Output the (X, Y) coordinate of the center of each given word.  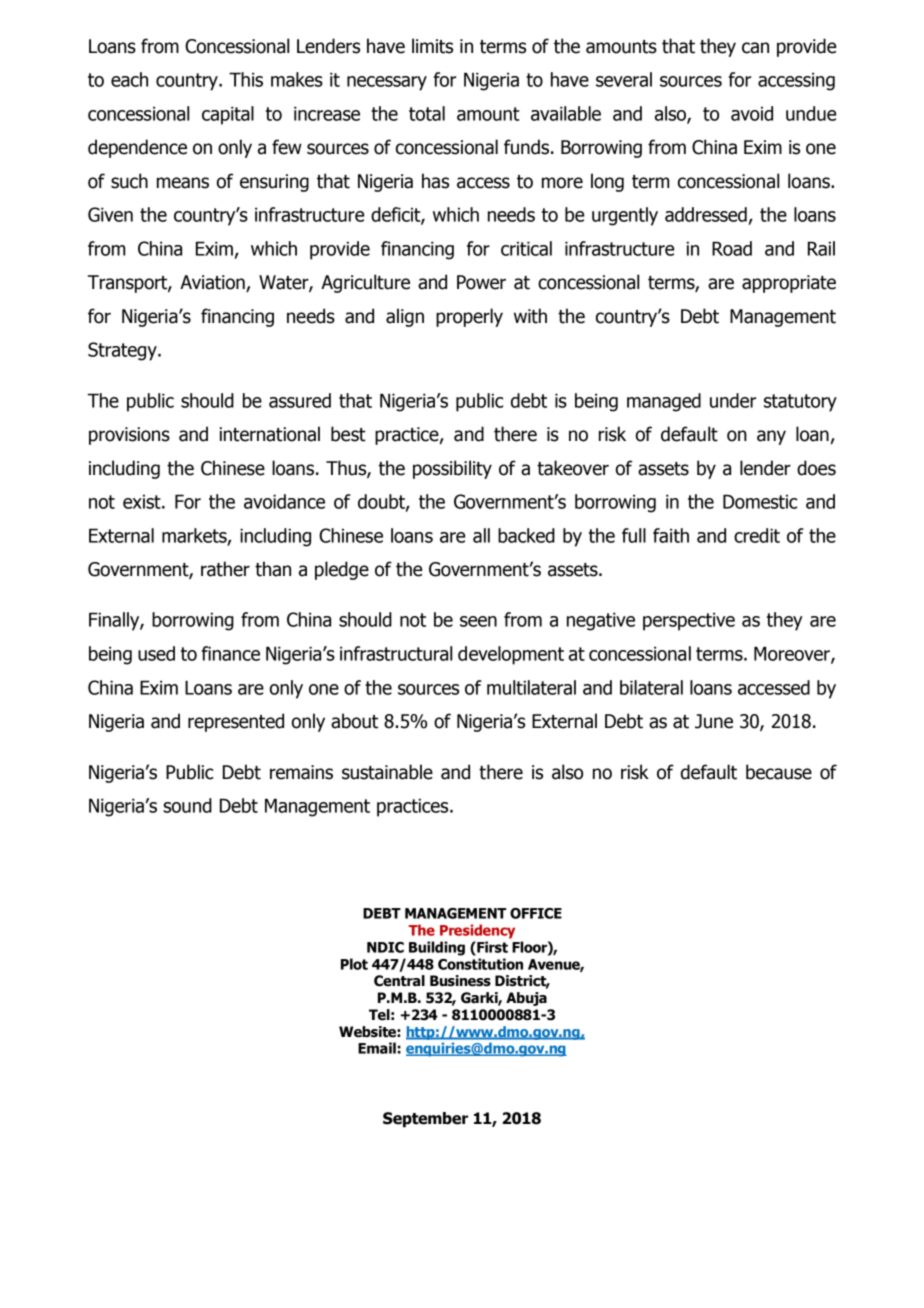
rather (225, 569)
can (755, 48)
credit (757, 535)
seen (478, 621)
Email (377, 1048)
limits (432, 46)
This (246, 79)
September (425, 1120)
